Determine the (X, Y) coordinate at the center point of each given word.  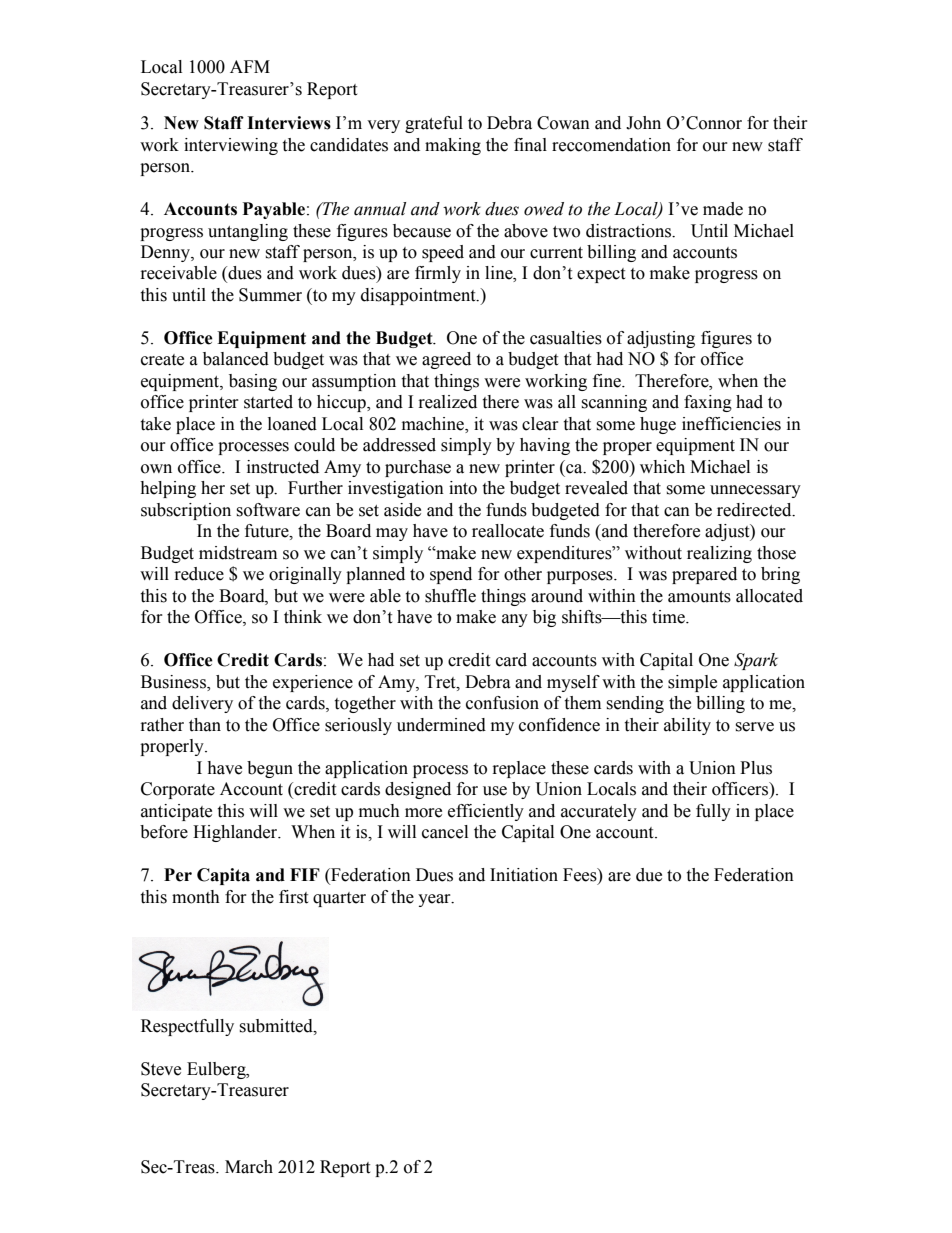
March (249, 1167)
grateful (434, 124)
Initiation (524, 875)
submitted (277, 1026)
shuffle (450, 596)
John (643, 123)
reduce (199, 574)
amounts (699, 597)
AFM (250, 66)
